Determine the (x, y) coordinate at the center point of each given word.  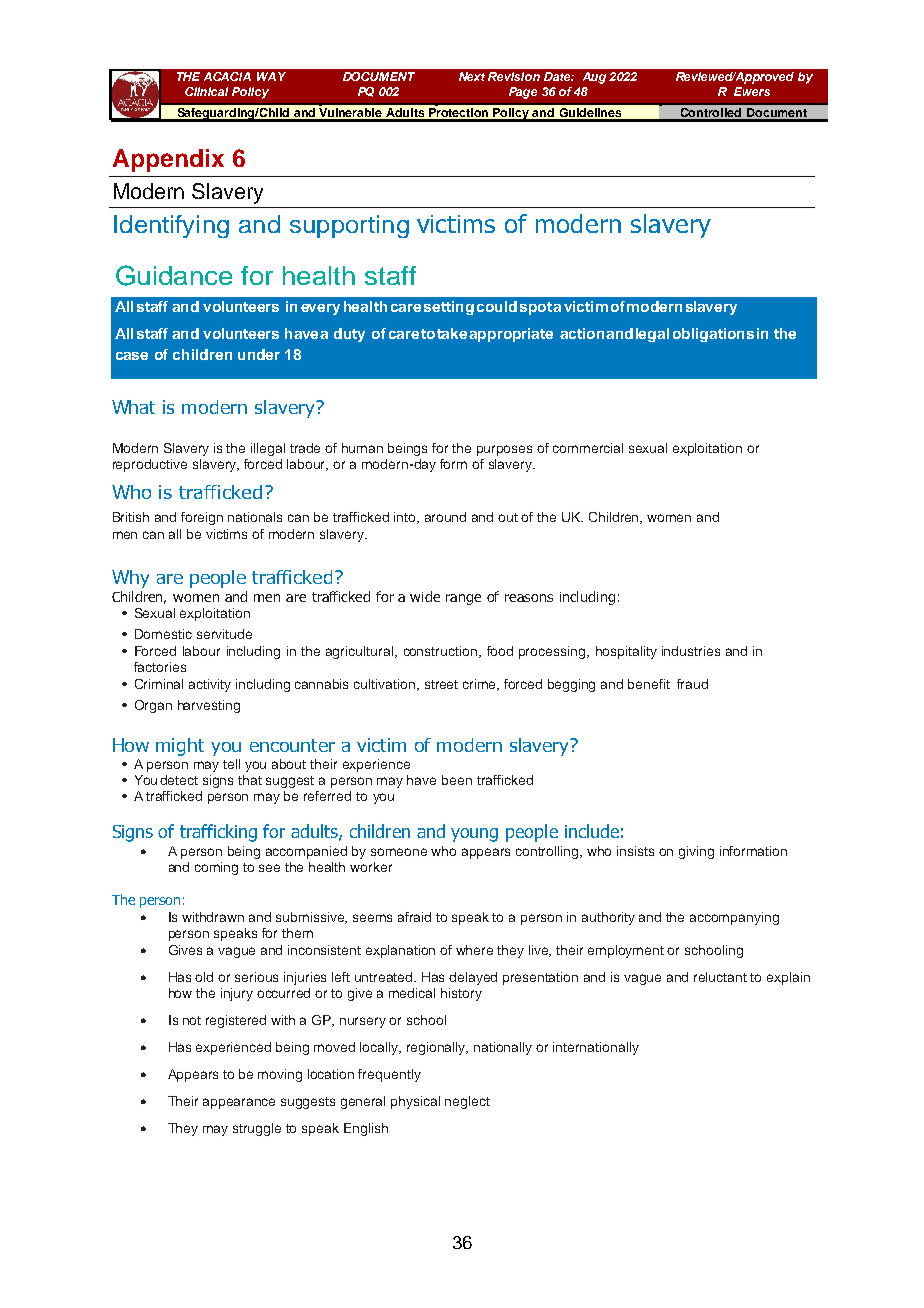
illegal (268, 449)
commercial (588, 448)
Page (523, 93)
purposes (504, 450)
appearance (239, 1103)
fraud (692, 684)
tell (231, 764)
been (457, 780)
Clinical (206, 91)
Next (472, 76)
